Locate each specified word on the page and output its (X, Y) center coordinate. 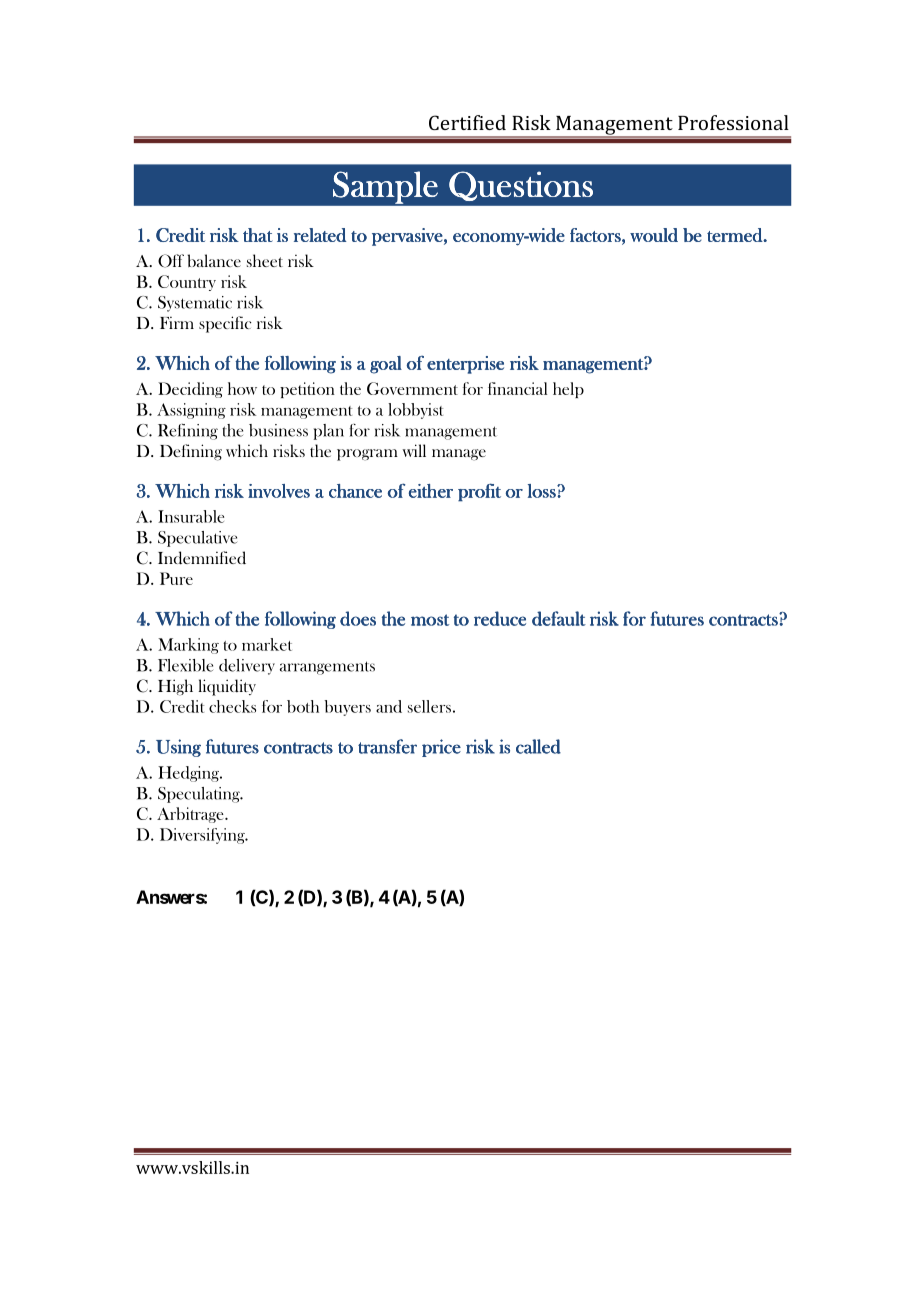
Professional (733, 122)
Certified (467, 122)
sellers (429, 706)
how (242, 388)
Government (412, 388)
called (538, 746)
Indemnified (202, 558)
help (568, 390)
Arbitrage (191, 815)
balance (214, 260)
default (559, 618)
